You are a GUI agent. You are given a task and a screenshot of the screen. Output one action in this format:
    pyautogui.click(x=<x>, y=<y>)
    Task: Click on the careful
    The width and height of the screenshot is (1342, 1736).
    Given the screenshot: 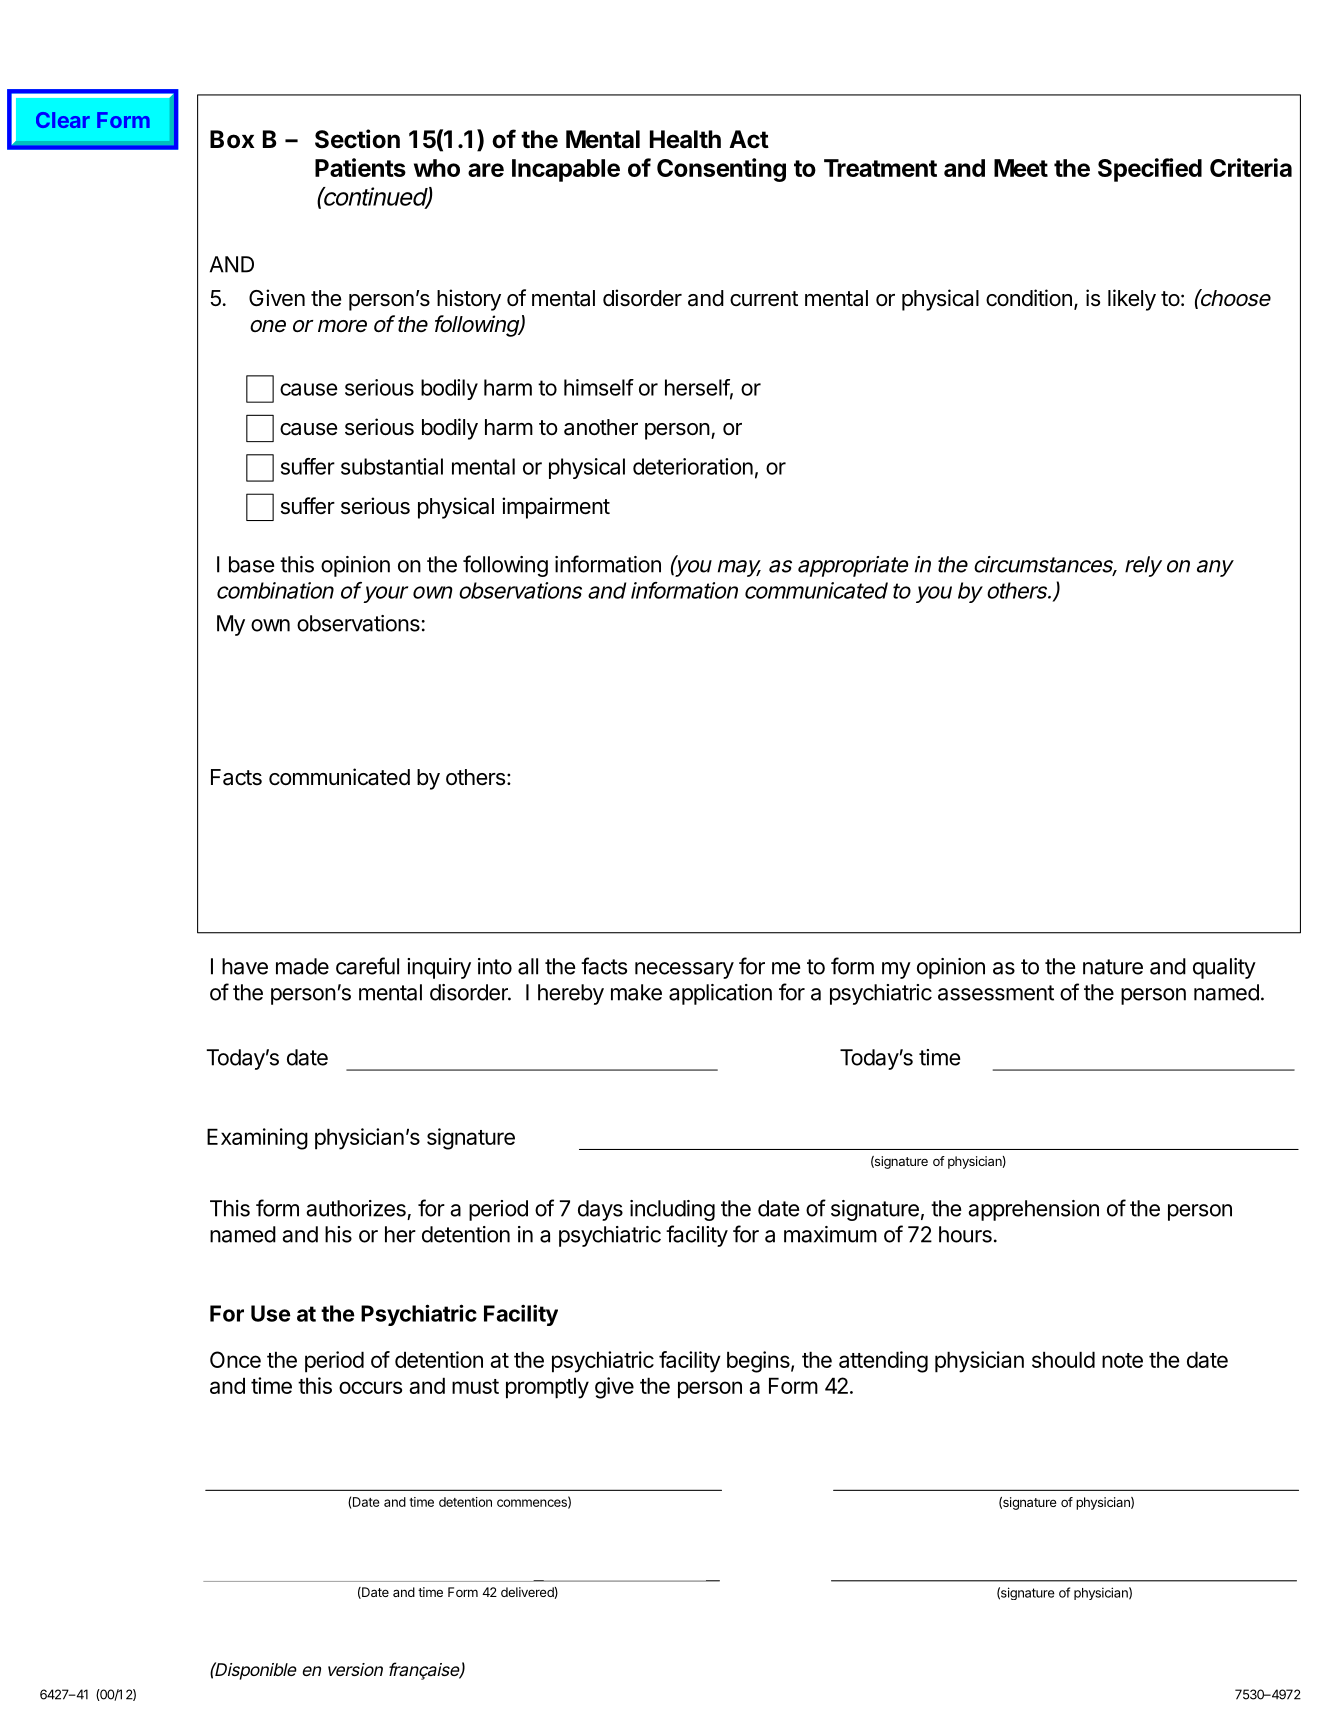 What is the action you would take?
    pyautogui.click(x=367, y=966)
